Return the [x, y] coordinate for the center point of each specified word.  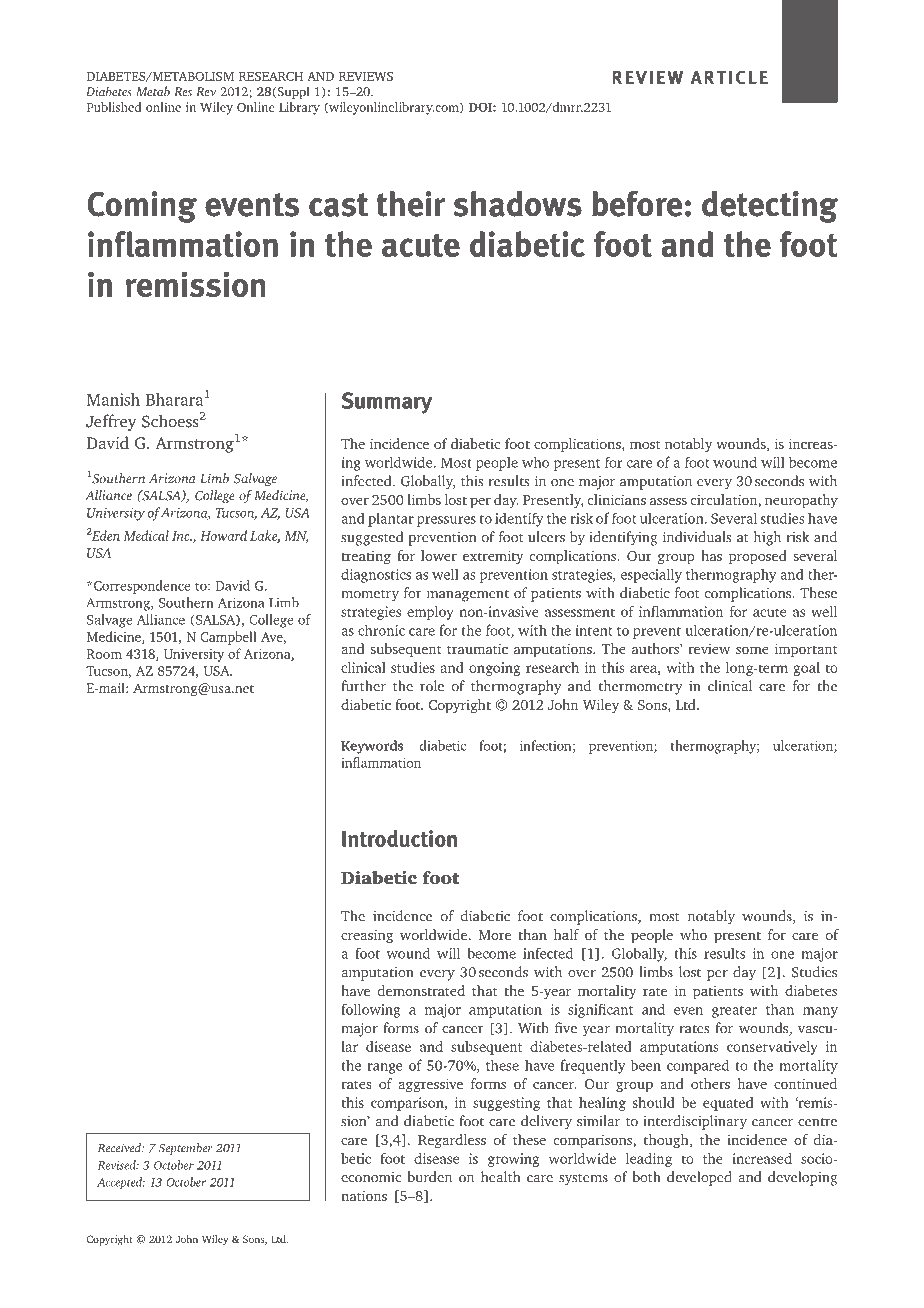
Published [114, 107]
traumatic [477, 648]
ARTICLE [729, 77]
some [752, 650]
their [410, 204]
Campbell [228, 638]
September [186, 1149]
